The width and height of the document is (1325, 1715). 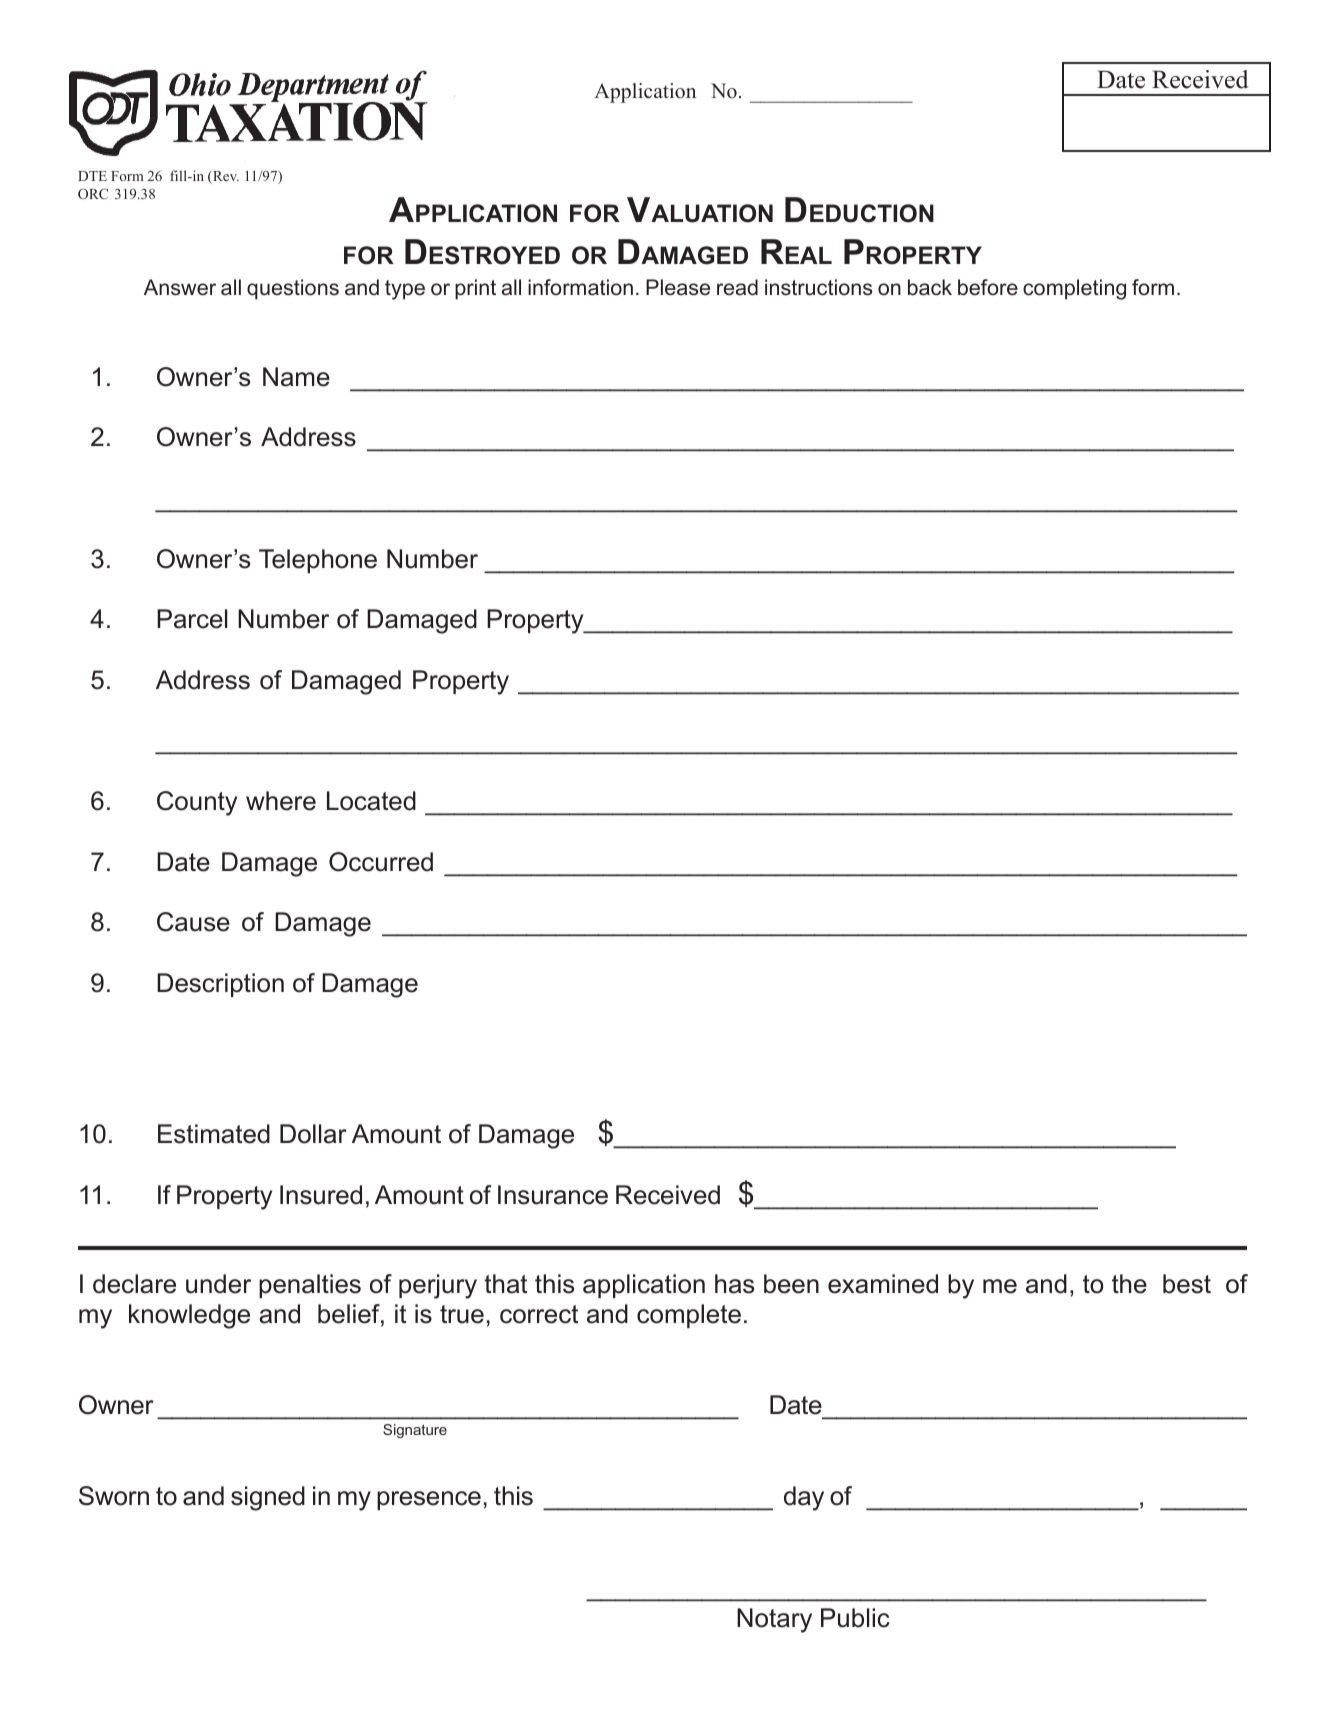 I want to click on Notary, so click(x=774, y=1620).
